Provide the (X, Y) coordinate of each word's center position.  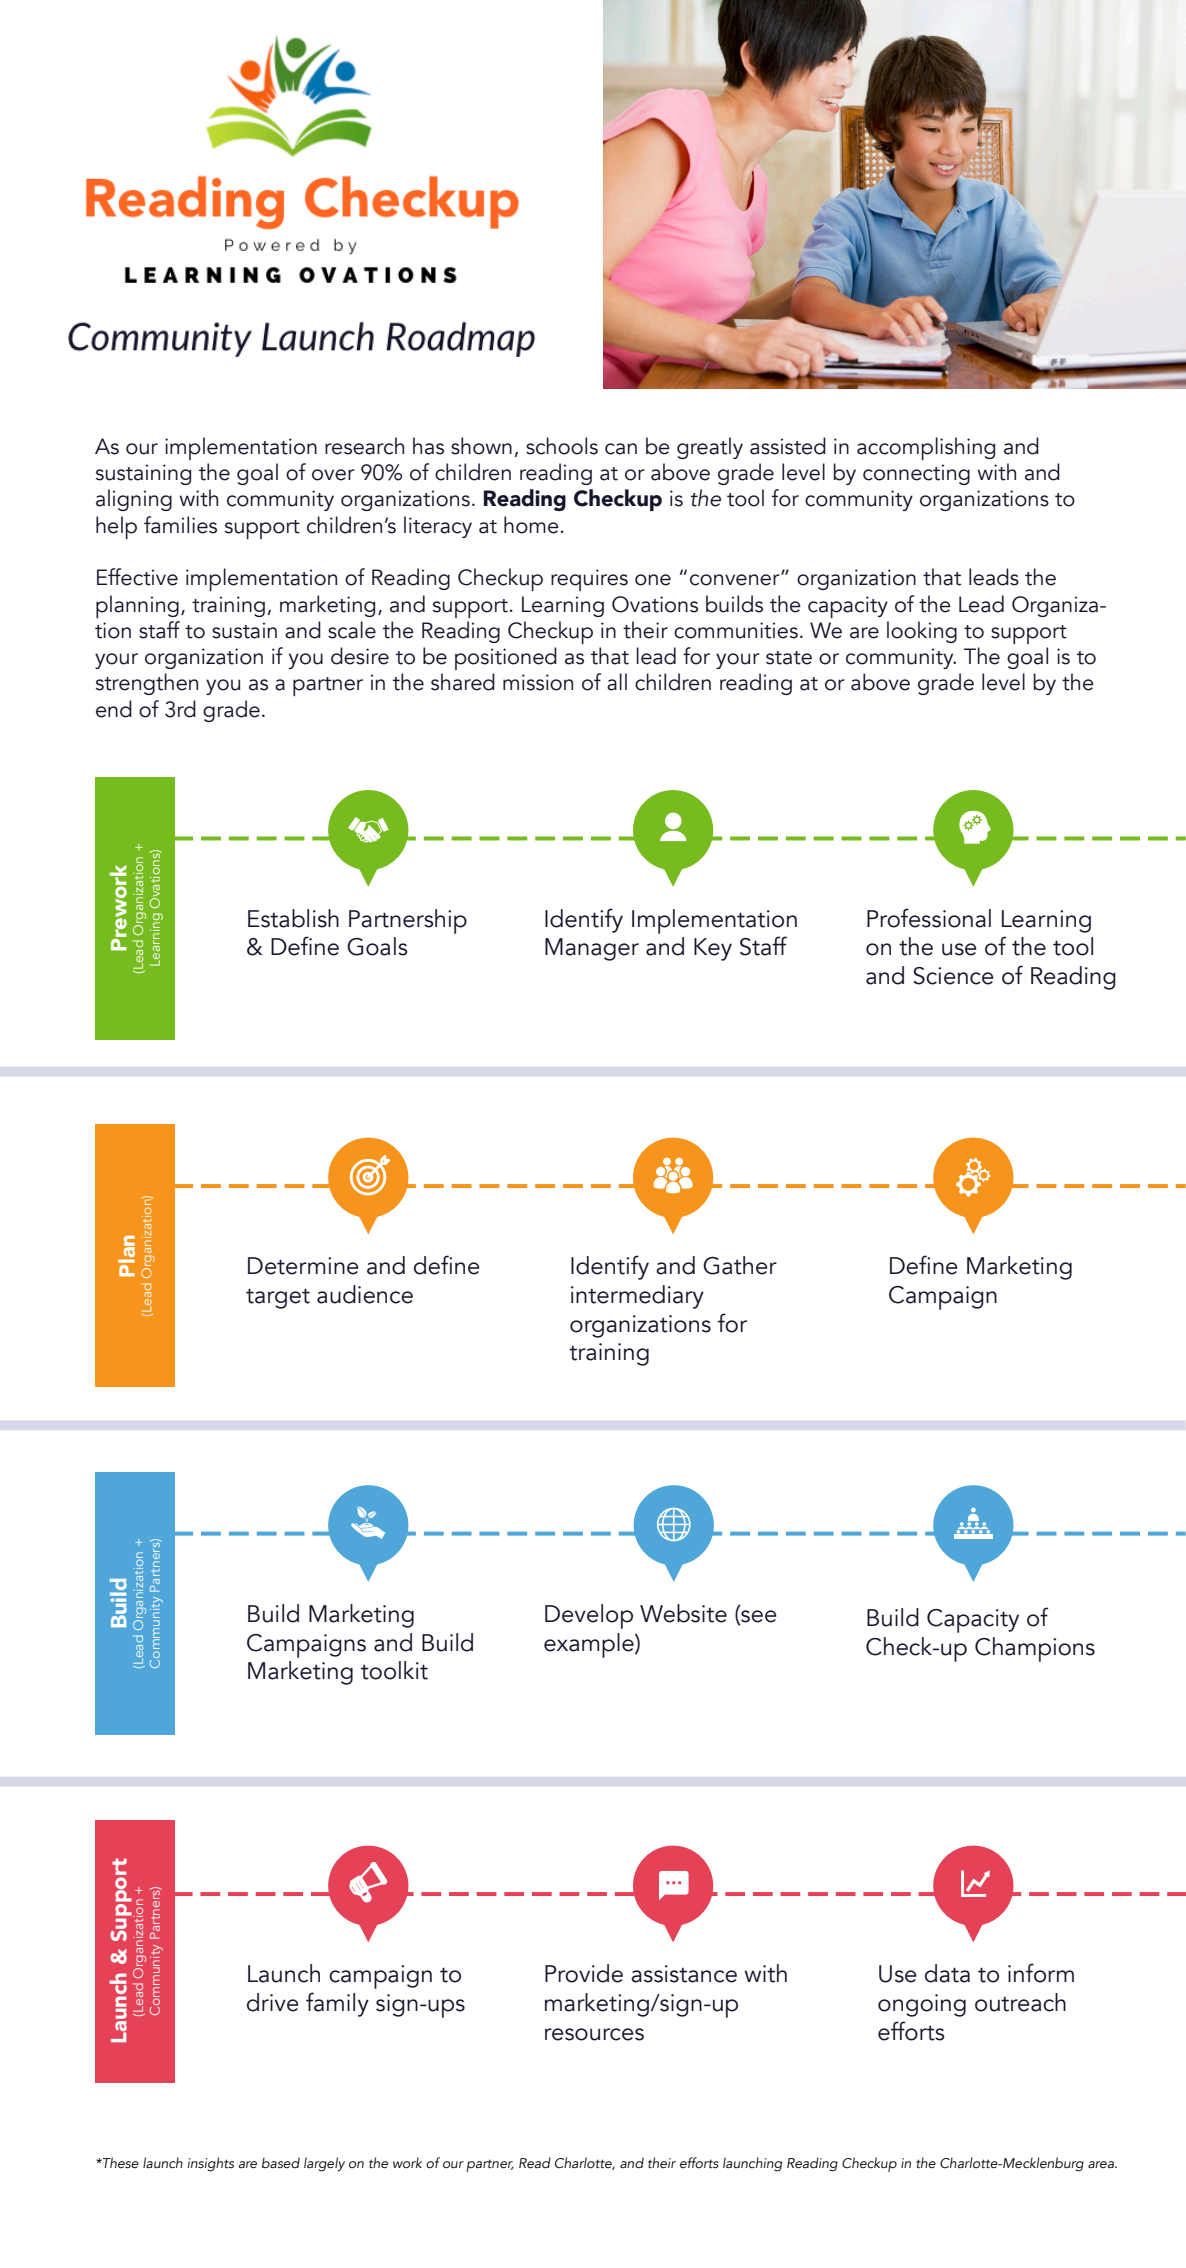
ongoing (922, 2005)
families (180, 525)
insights (211, 2164)
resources (594, 2034)
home (531, 525)
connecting (916, 474)
